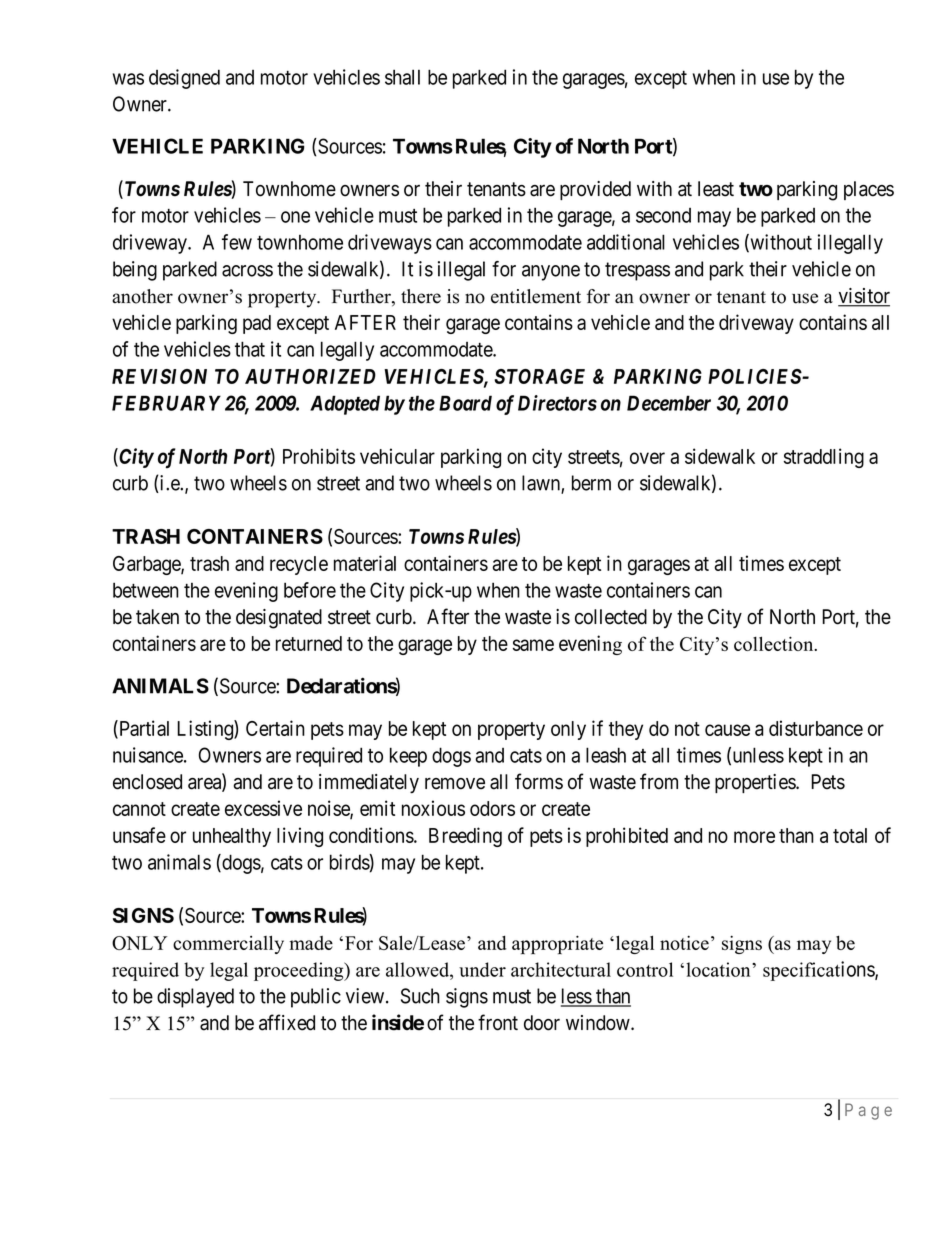 This page has width=952, height=1233. What do you see at coordinates (299, 565) in the page?
I see `recycle` at bounding box center [299, 565].
